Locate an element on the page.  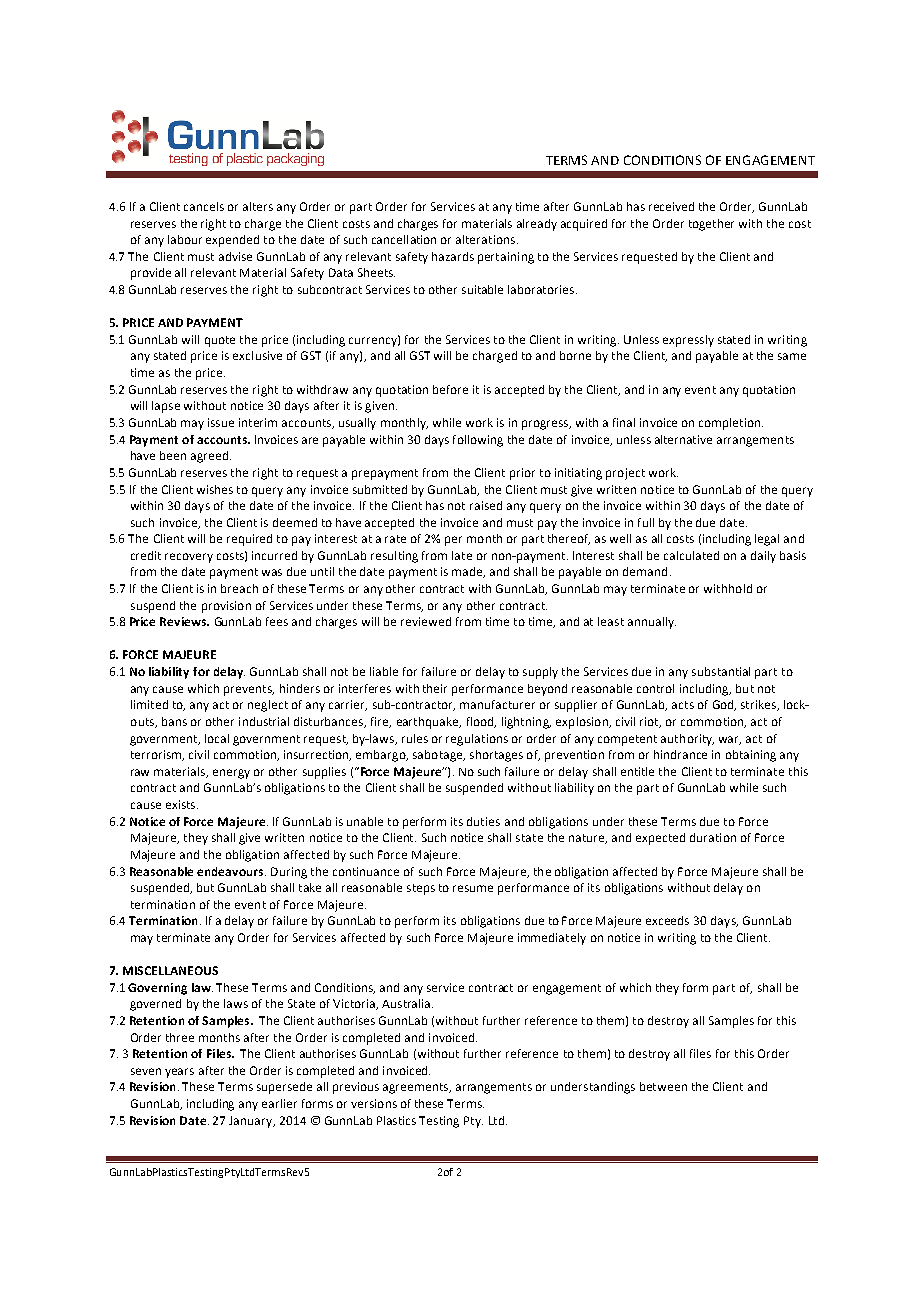
agreements is located at coordinates (417, 1088).
